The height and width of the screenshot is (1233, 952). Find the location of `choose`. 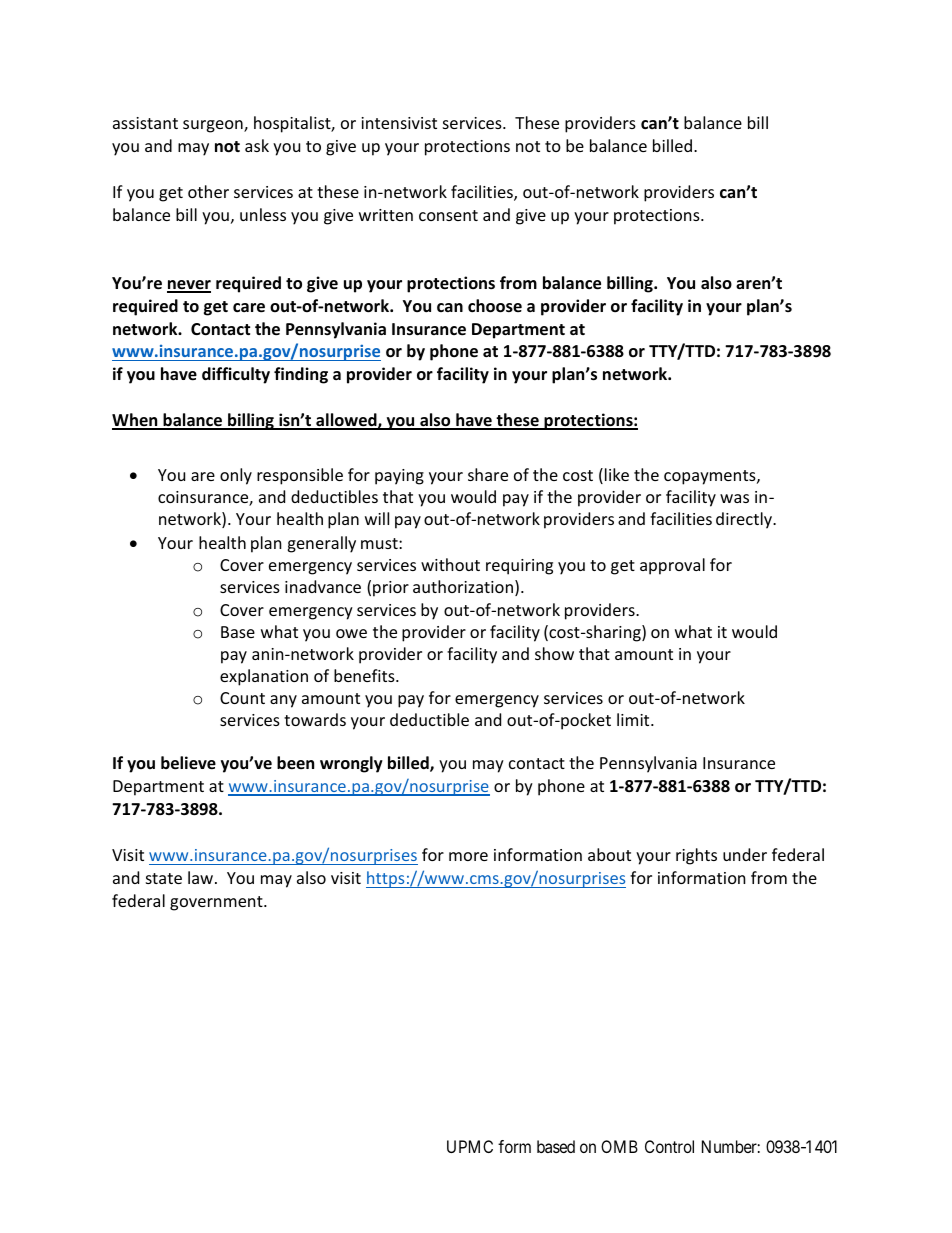

choose is located at coordinates (495, 306).
